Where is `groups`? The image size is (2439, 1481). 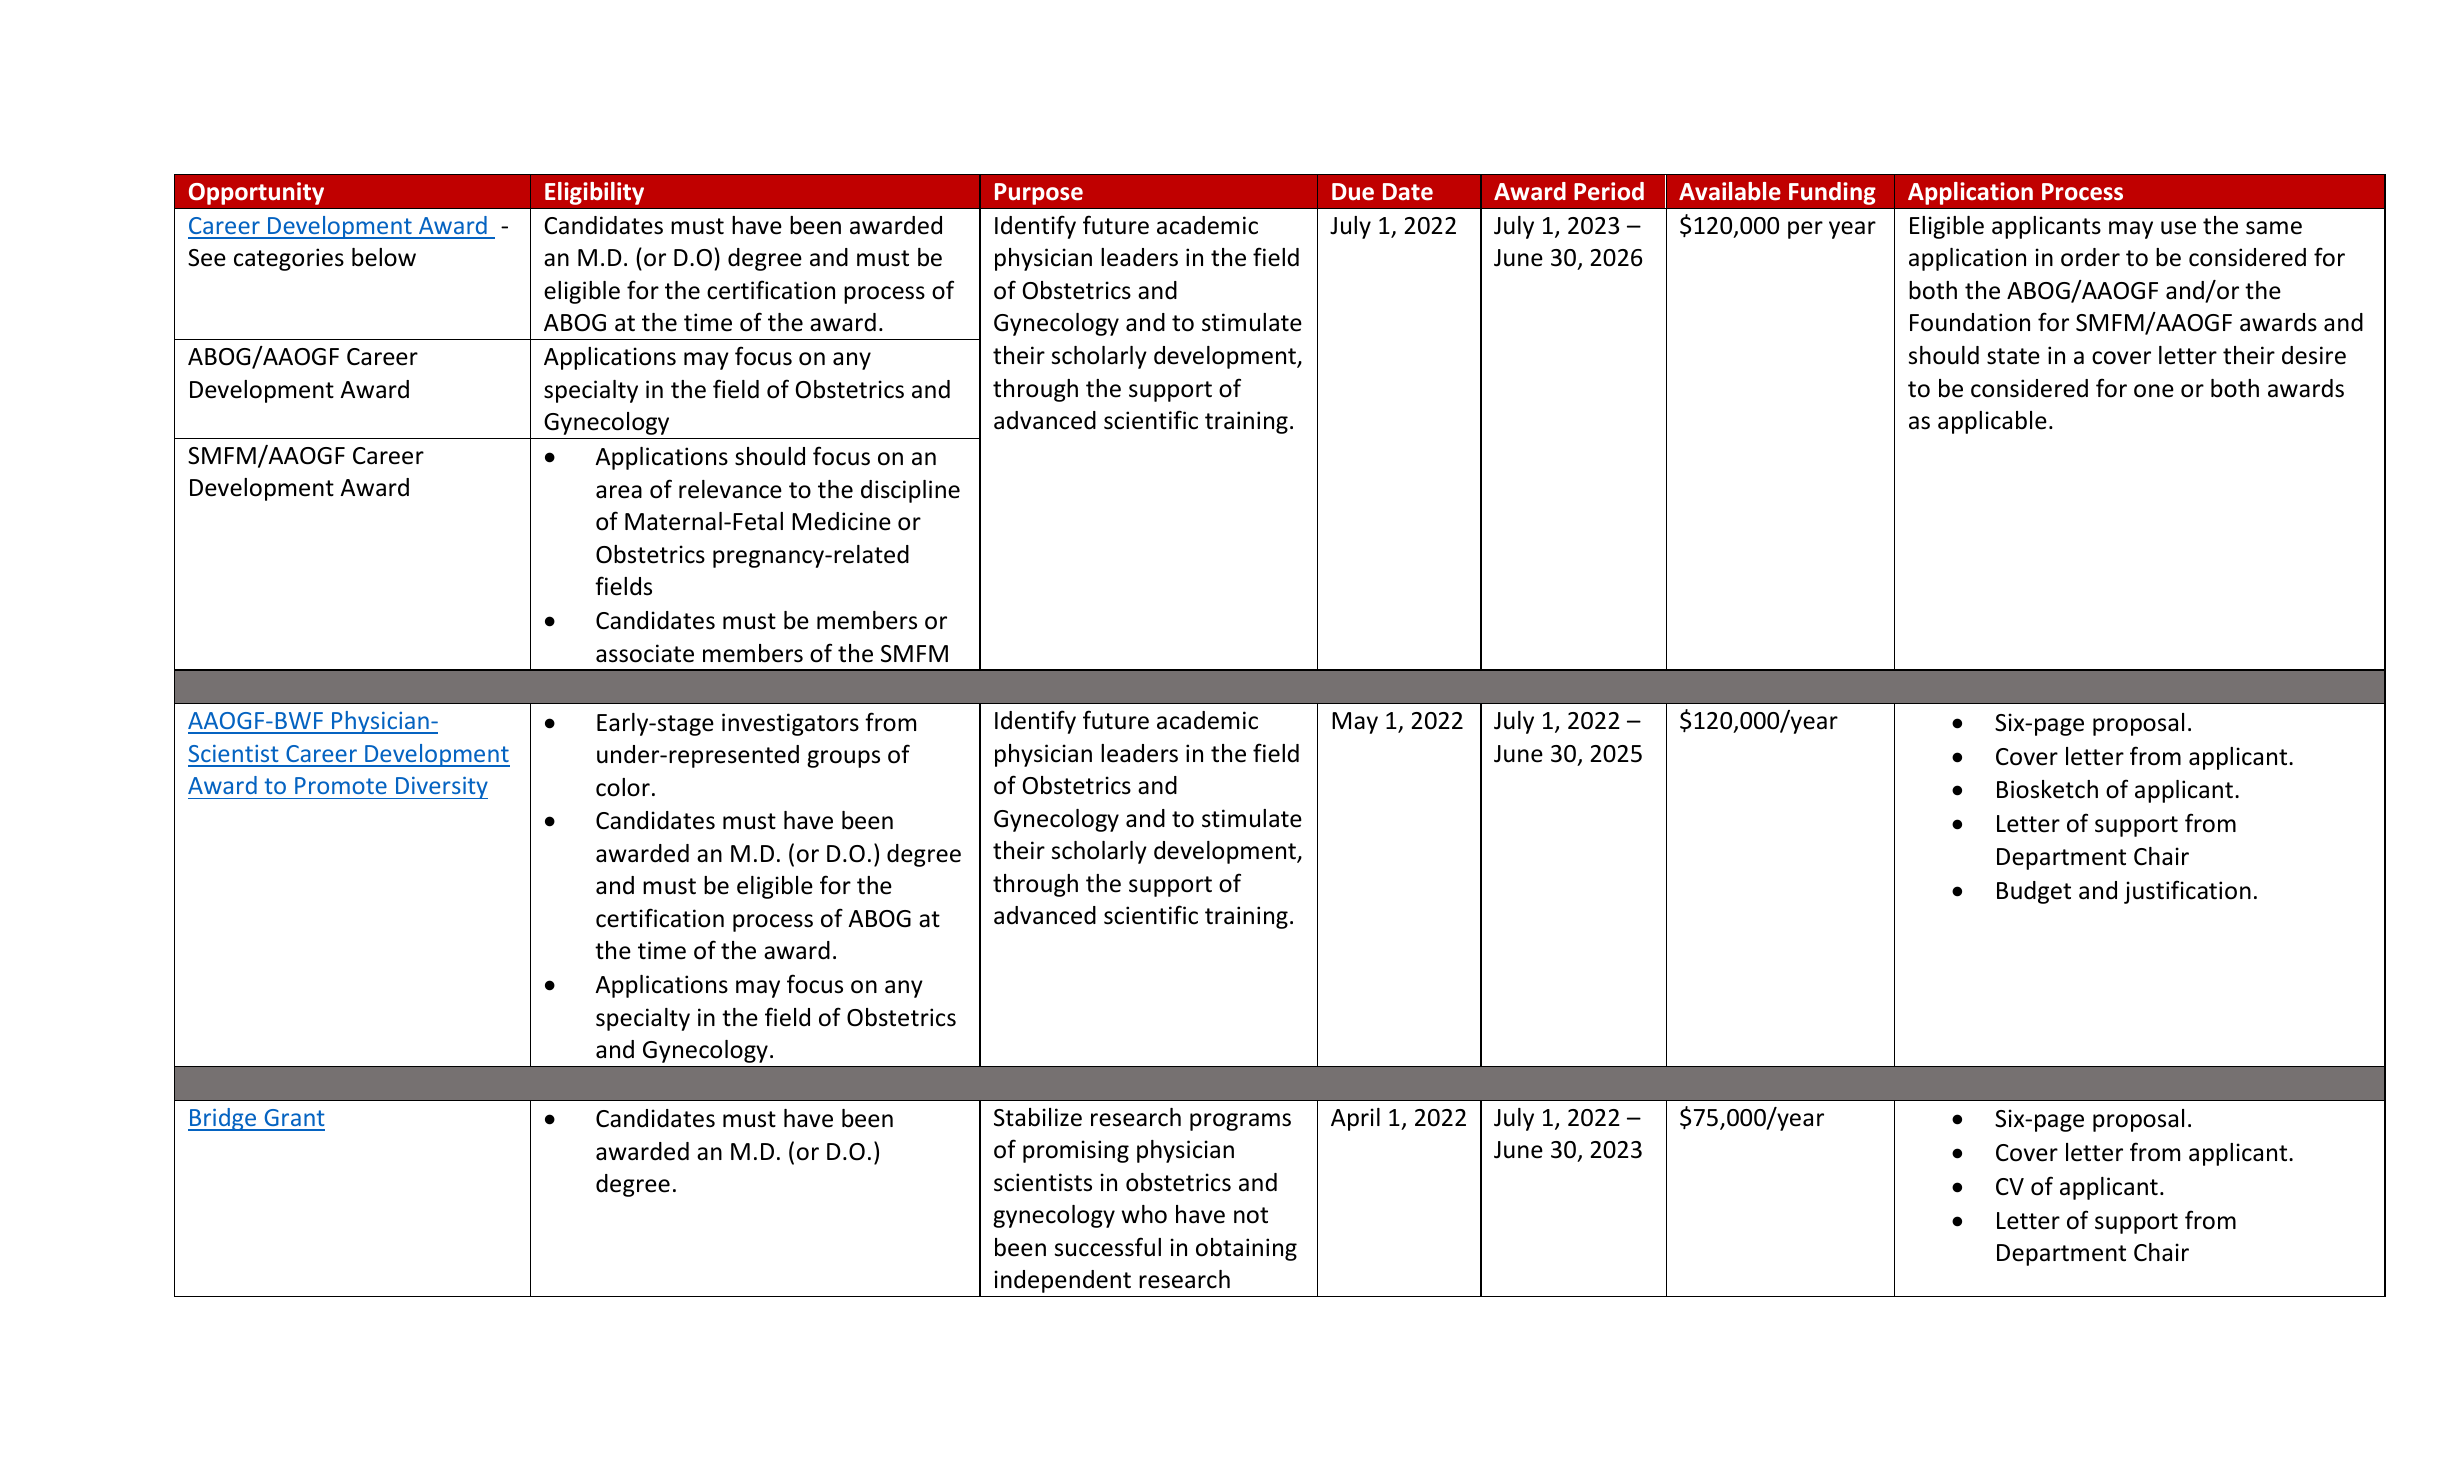
groups is located at coordinates (843, 759).
